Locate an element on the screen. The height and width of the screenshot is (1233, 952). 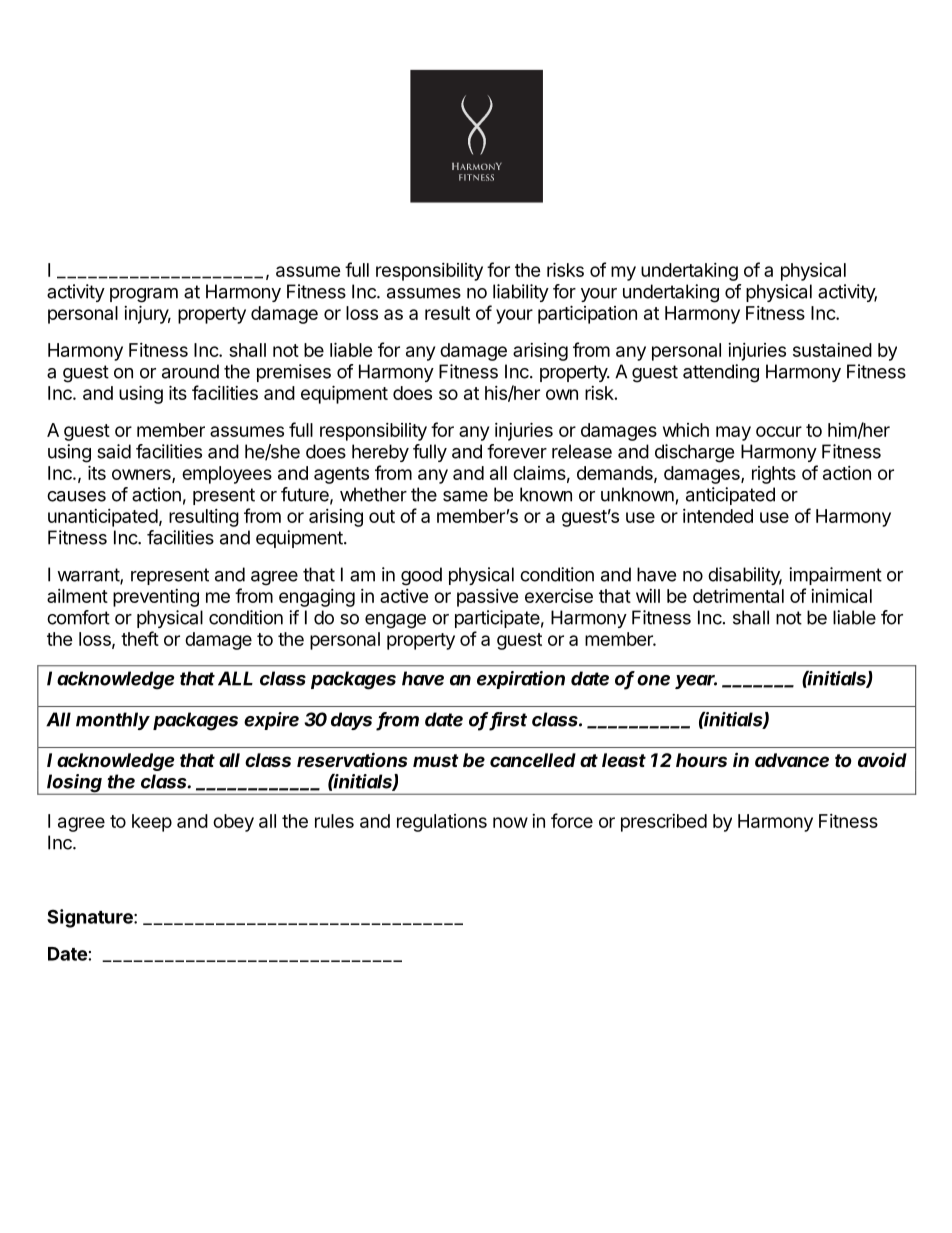
year is located at coordinates (696, 682).
